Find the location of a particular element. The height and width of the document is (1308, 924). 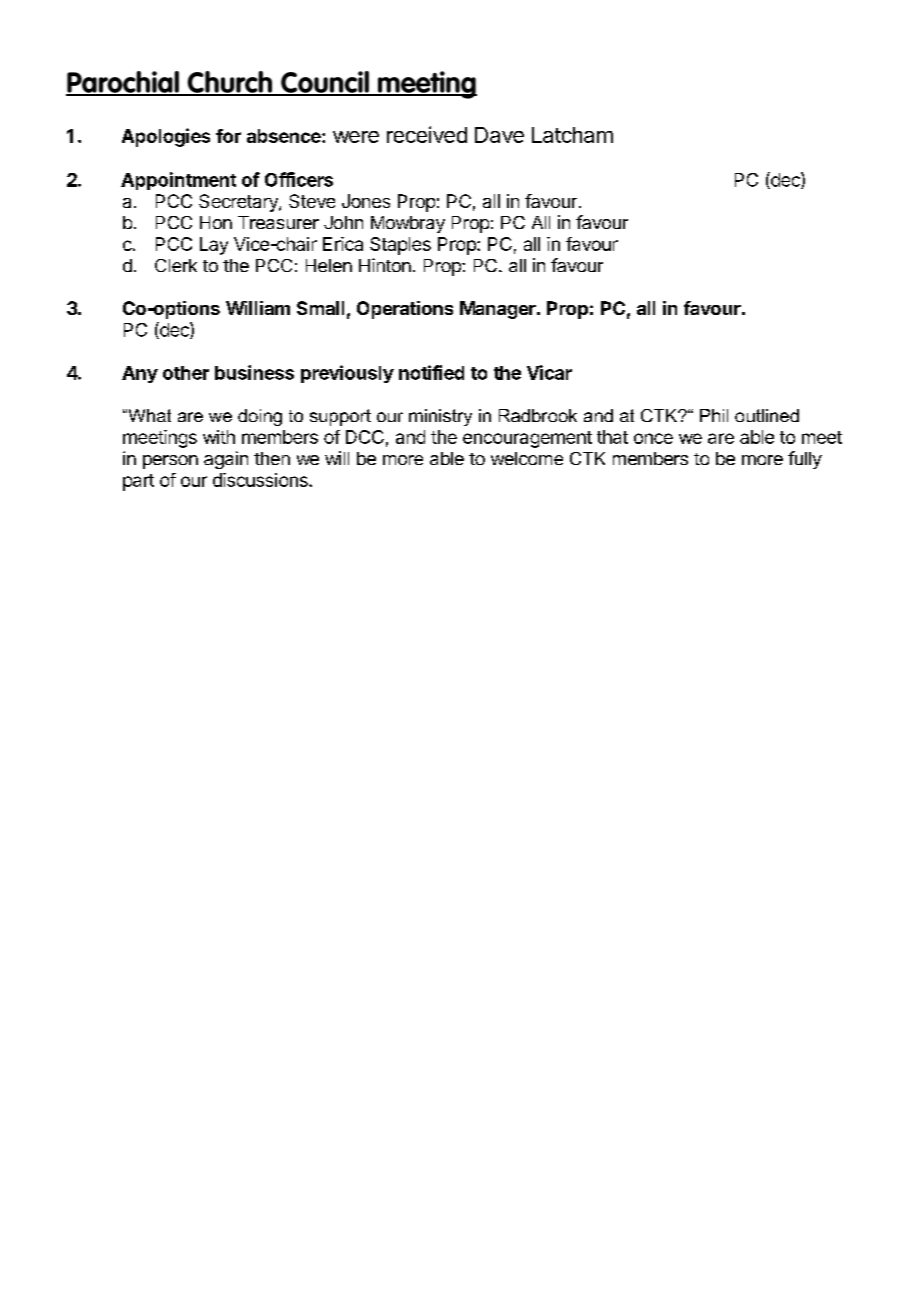

again is located at coordinates (226, 460).
